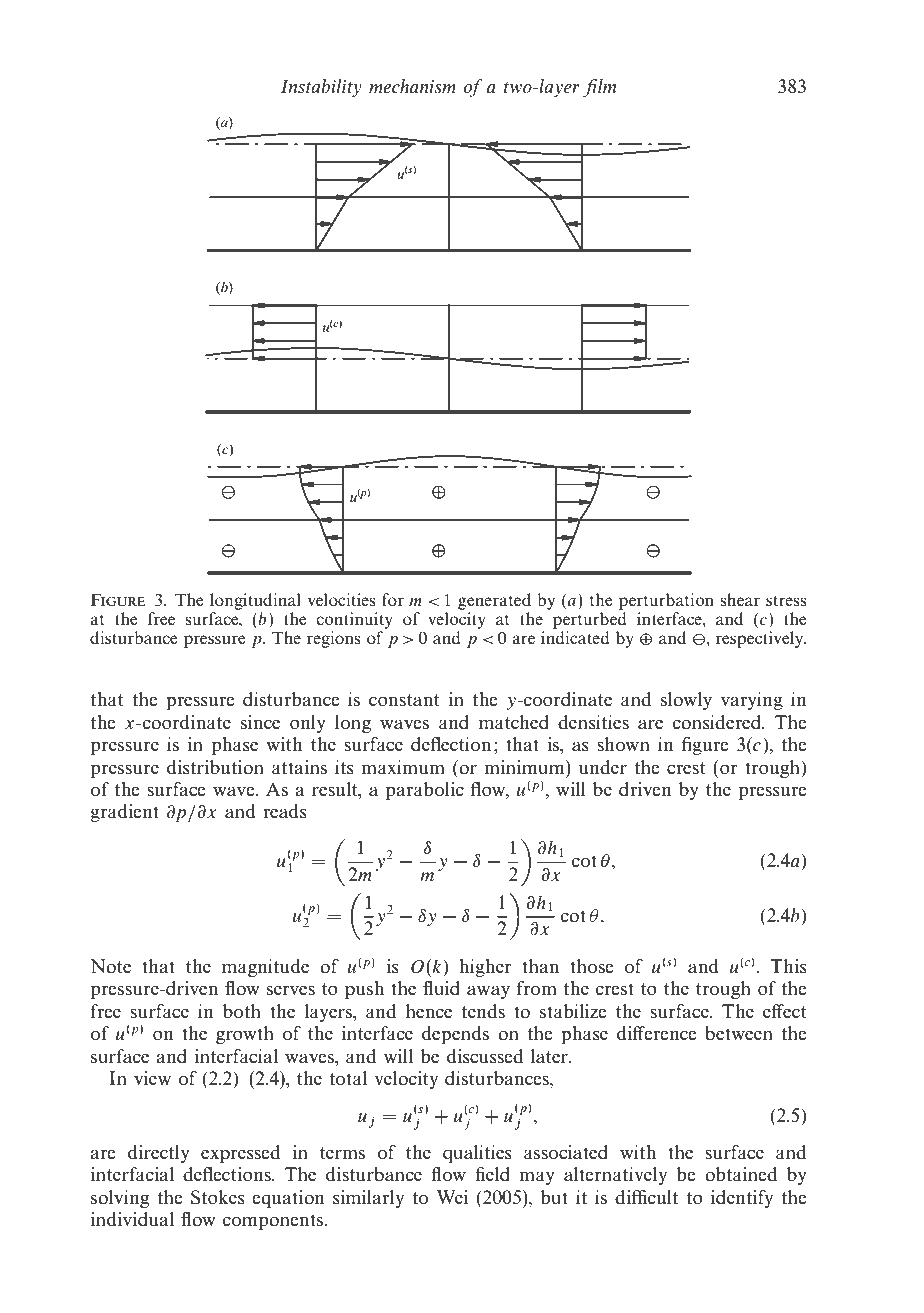 Image resolution: width=924 pixels, height=1313 pixels. Describe the element at coordinates (494, 603) in the page. I see `generated` at that location.
